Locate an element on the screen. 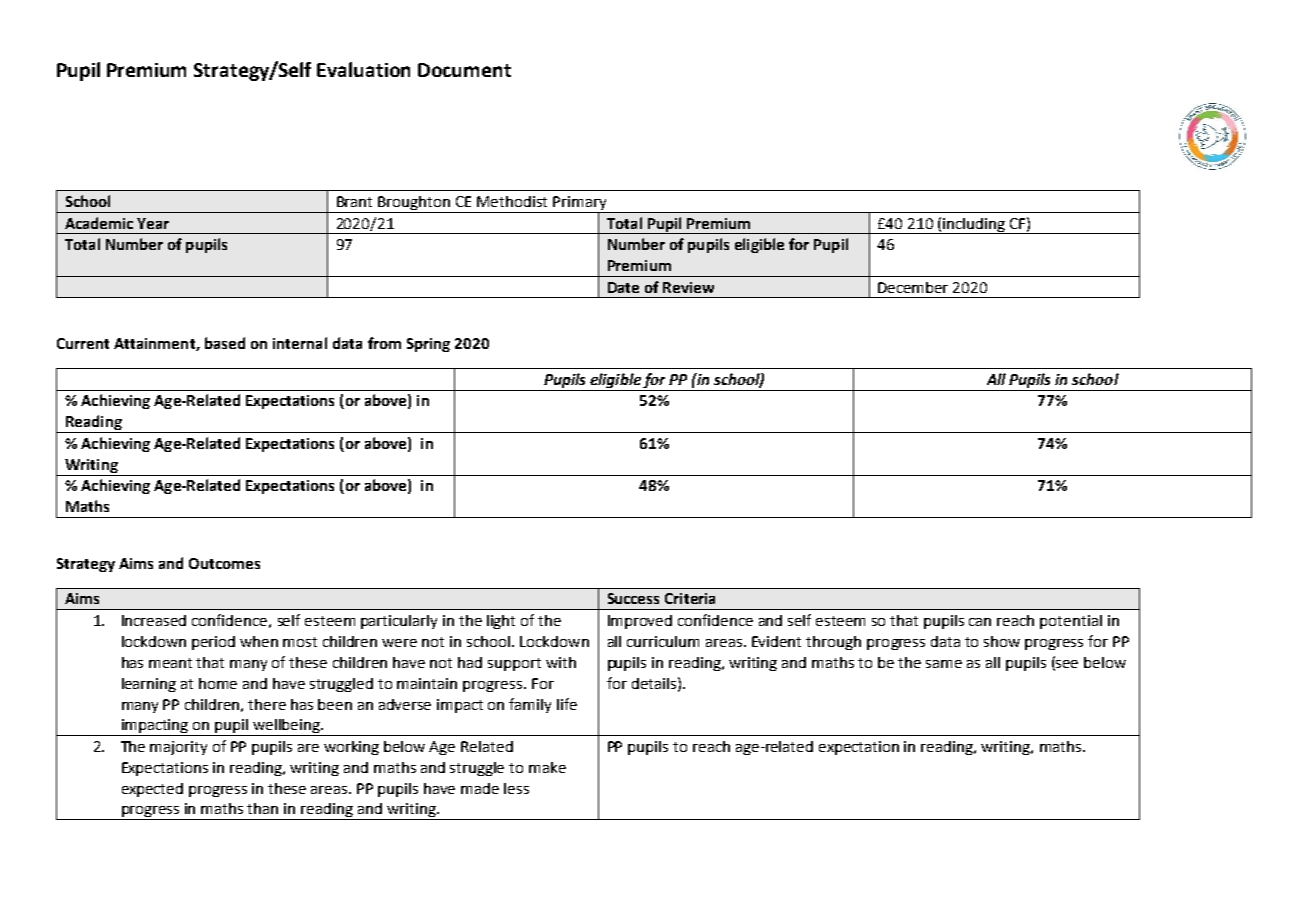  Document is located at coordinates (464, 70).
